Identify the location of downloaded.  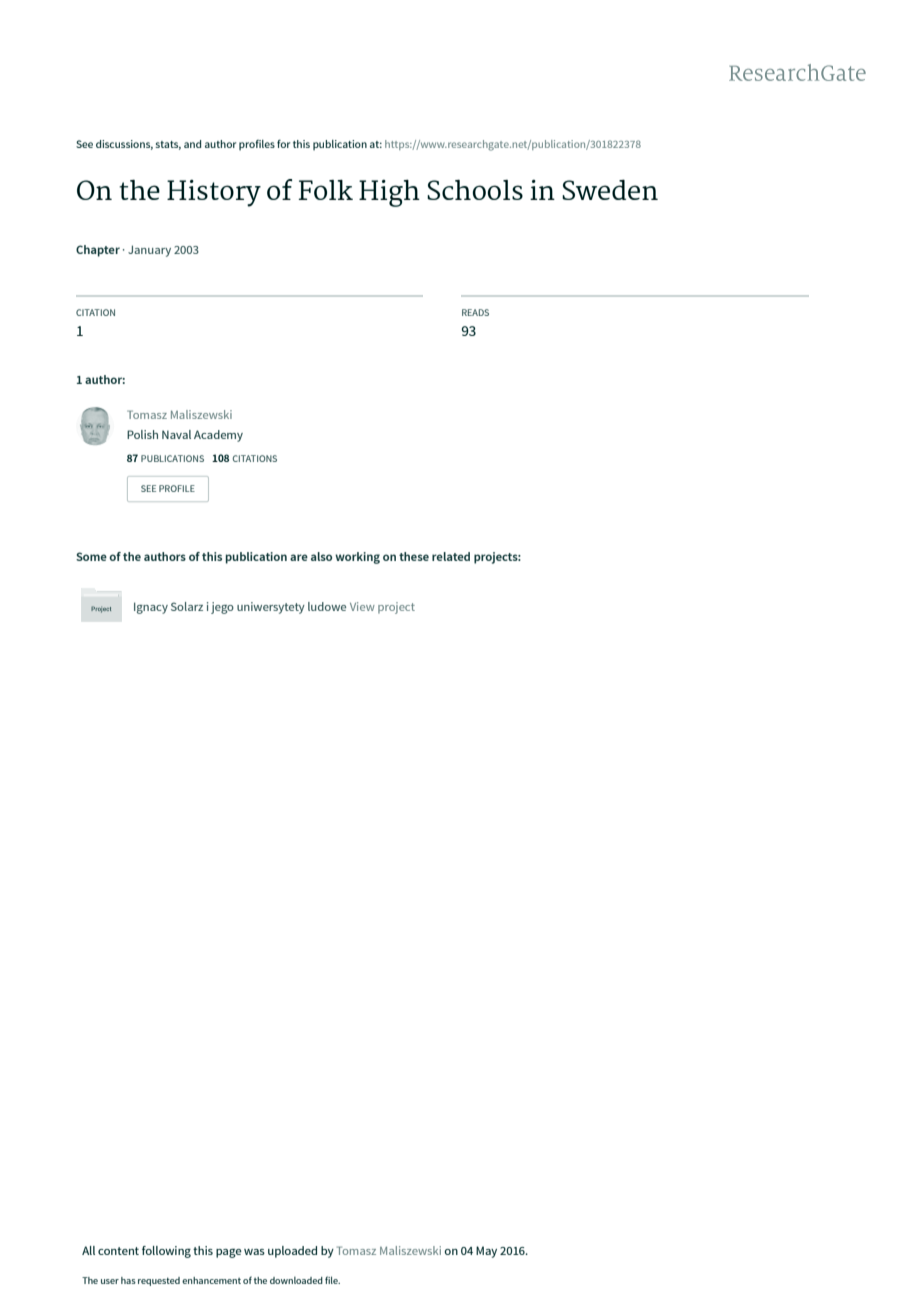
(296, 1280).
